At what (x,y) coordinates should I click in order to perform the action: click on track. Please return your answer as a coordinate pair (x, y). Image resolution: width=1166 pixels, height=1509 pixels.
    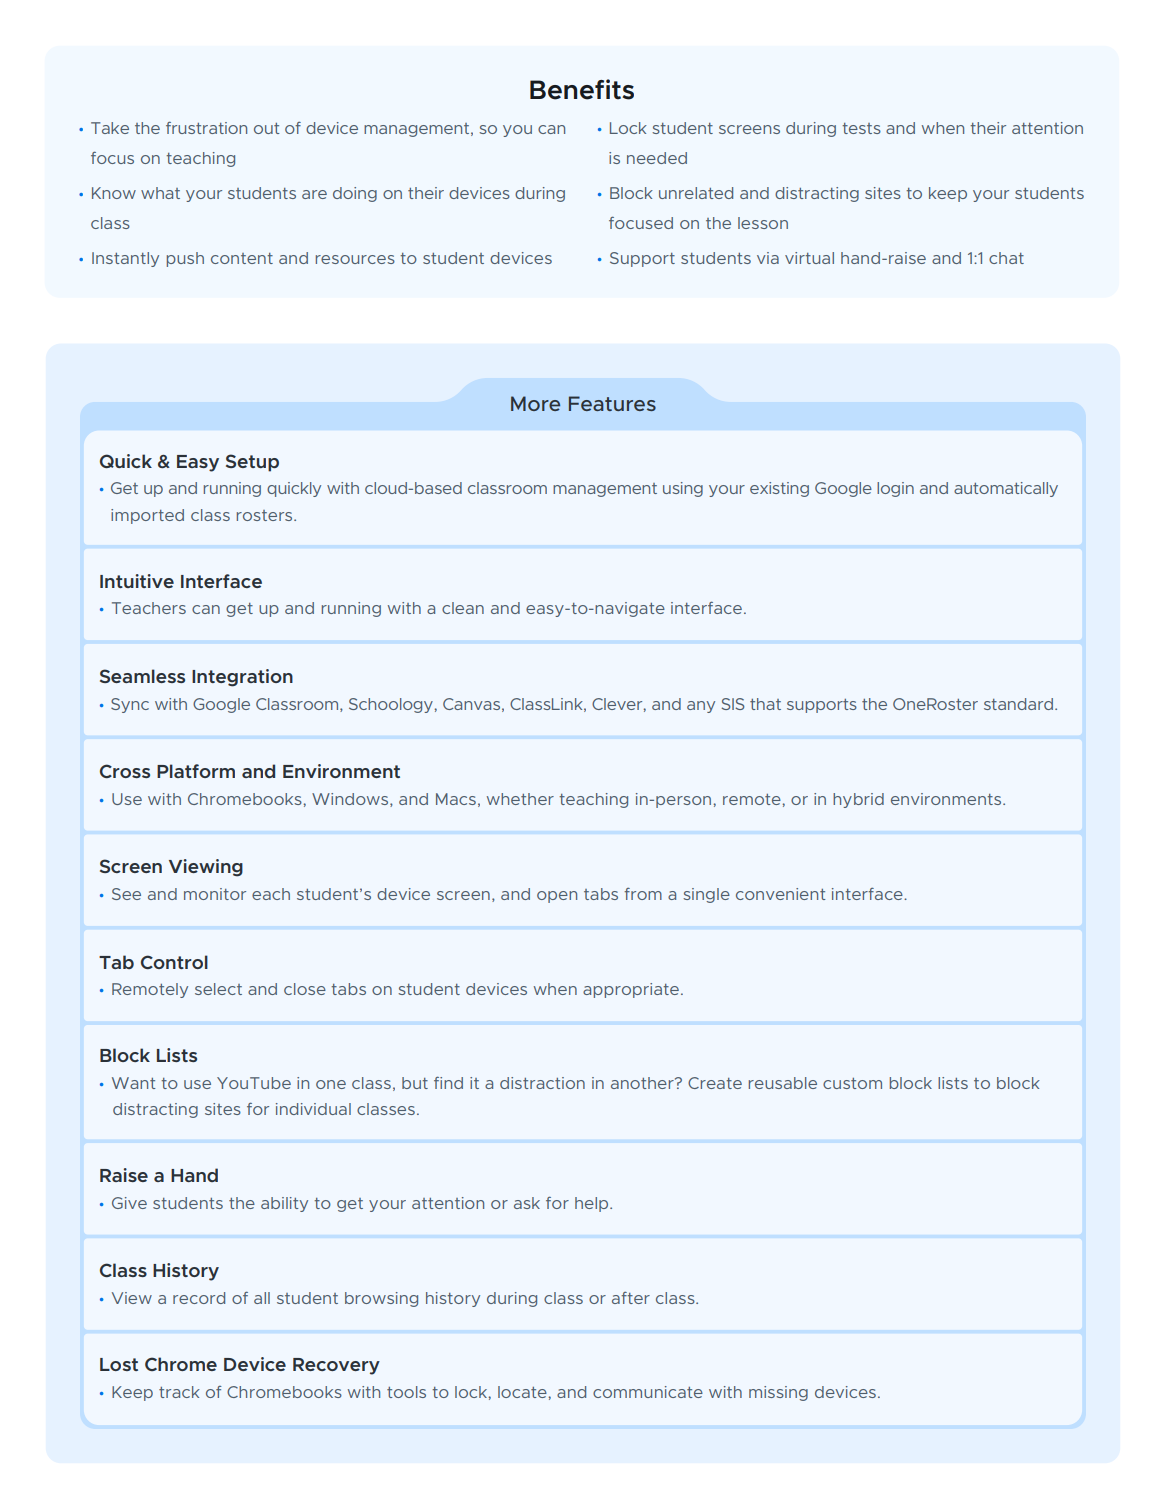
    Looking at the image, I should click on (179, 1392).
